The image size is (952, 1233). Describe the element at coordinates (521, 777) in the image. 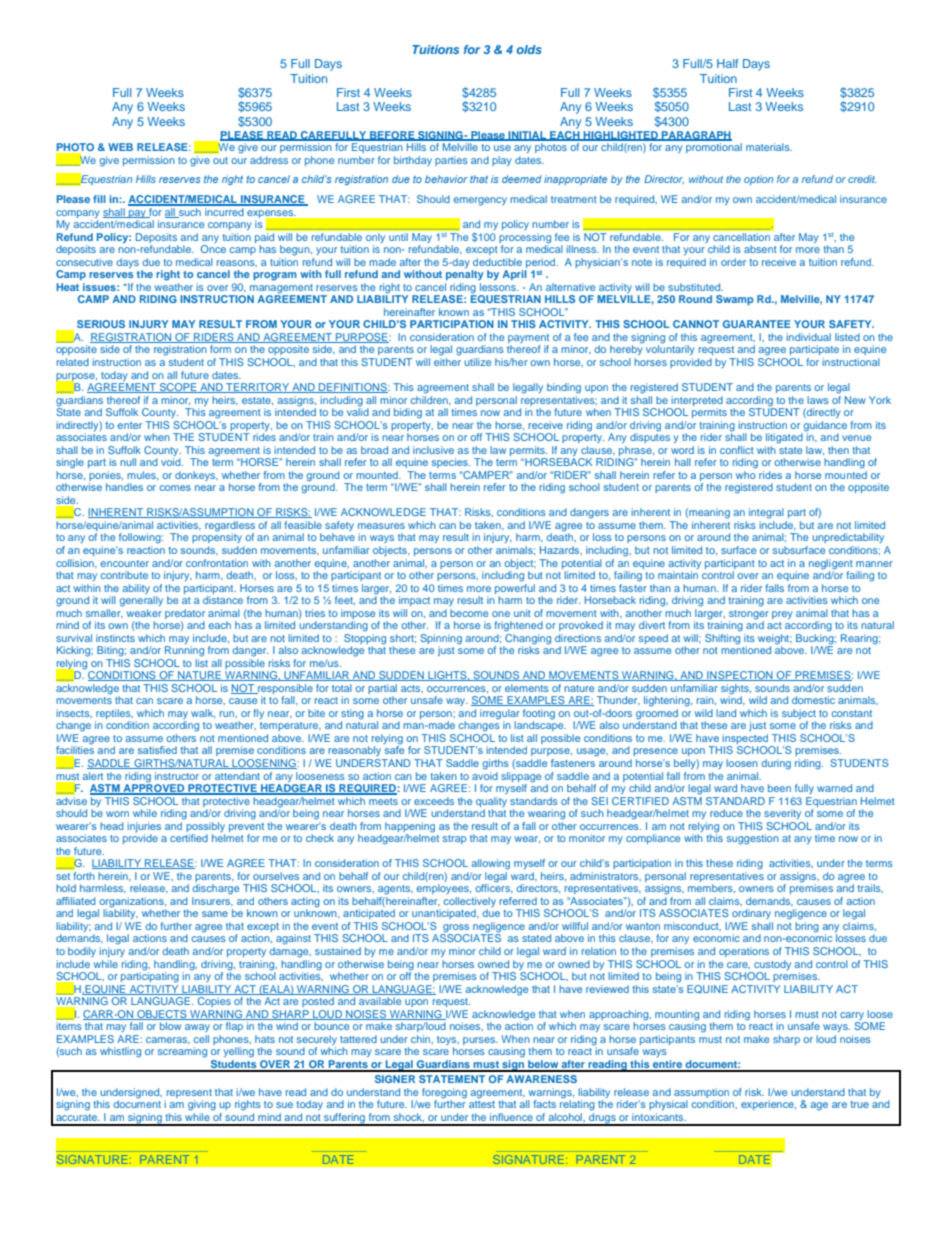

I see `slippage` at that location.
